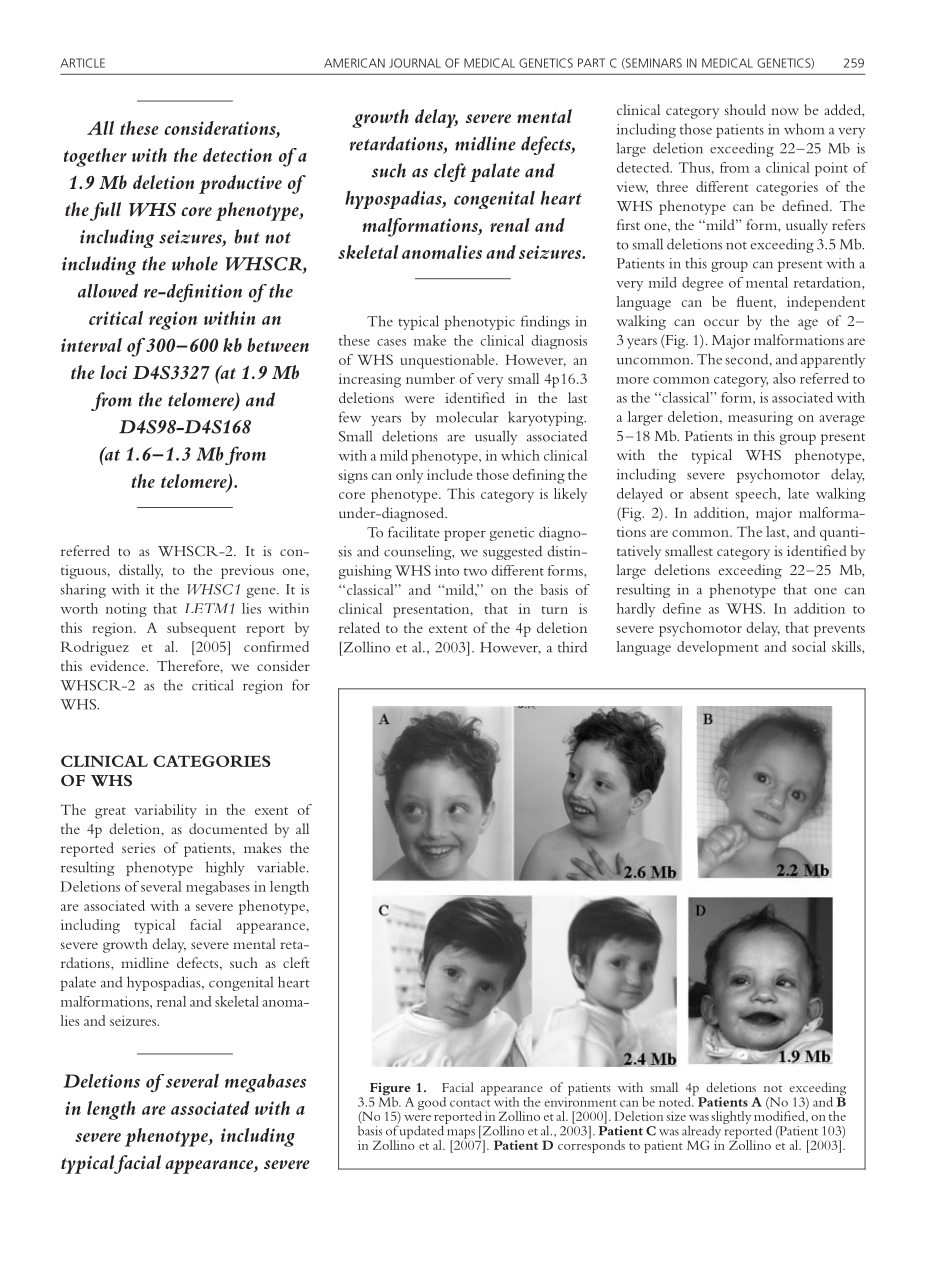 The image size is (952, 1270). I want to click on contact, so click(470, 1103).
